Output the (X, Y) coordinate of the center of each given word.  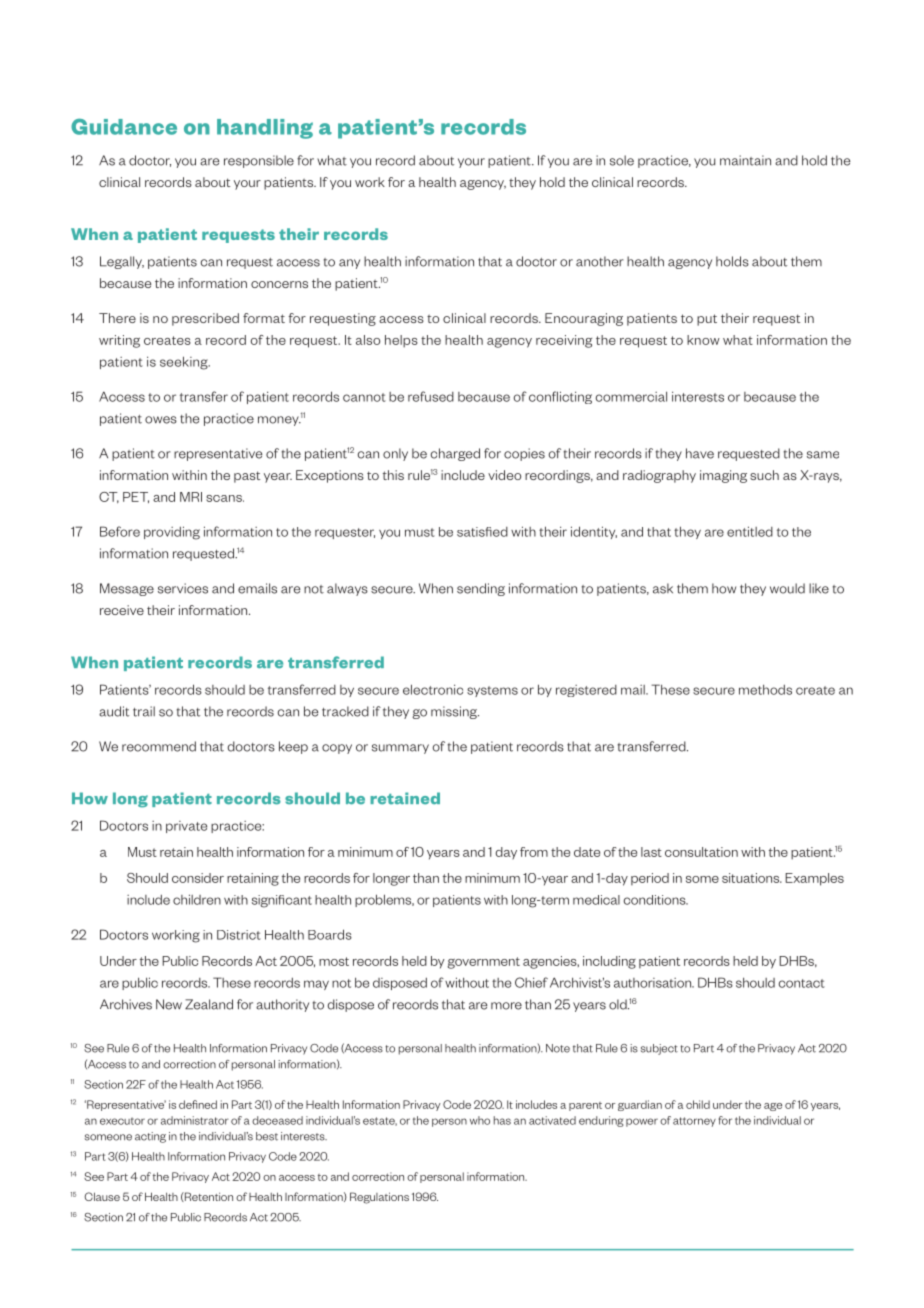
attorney (694, 1122)
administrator (195, 1120)
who (480, 1120)
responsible (259, 161)
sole (622, 160)
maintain (745, 160)
